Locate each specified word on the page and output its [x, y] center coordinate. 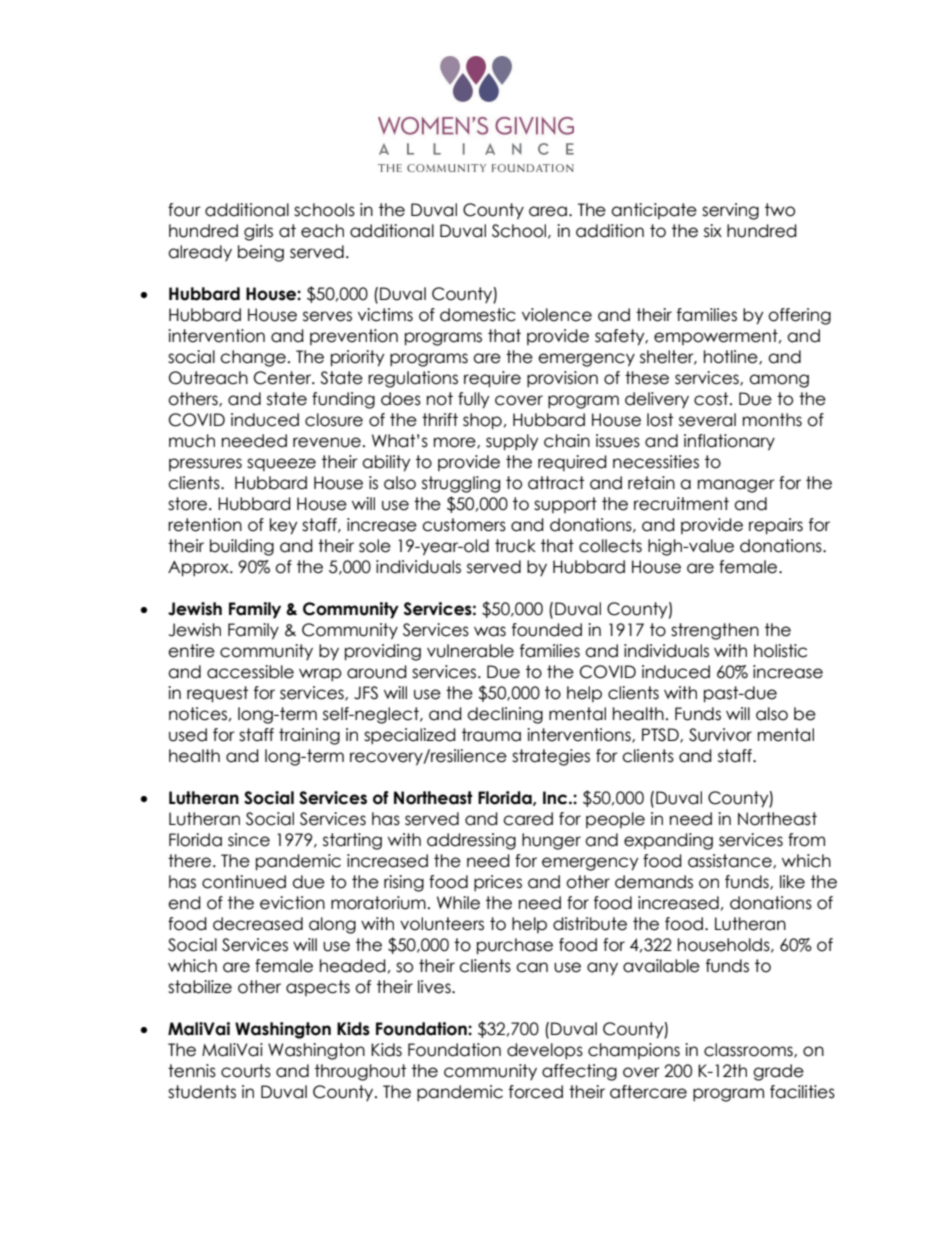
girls [258, 232]
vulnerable [470, 651]
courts [246, 1071]
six [713, 231]
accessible [250, 672]
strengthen [715, 631]
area [548, 211]
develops [545, 1051]
